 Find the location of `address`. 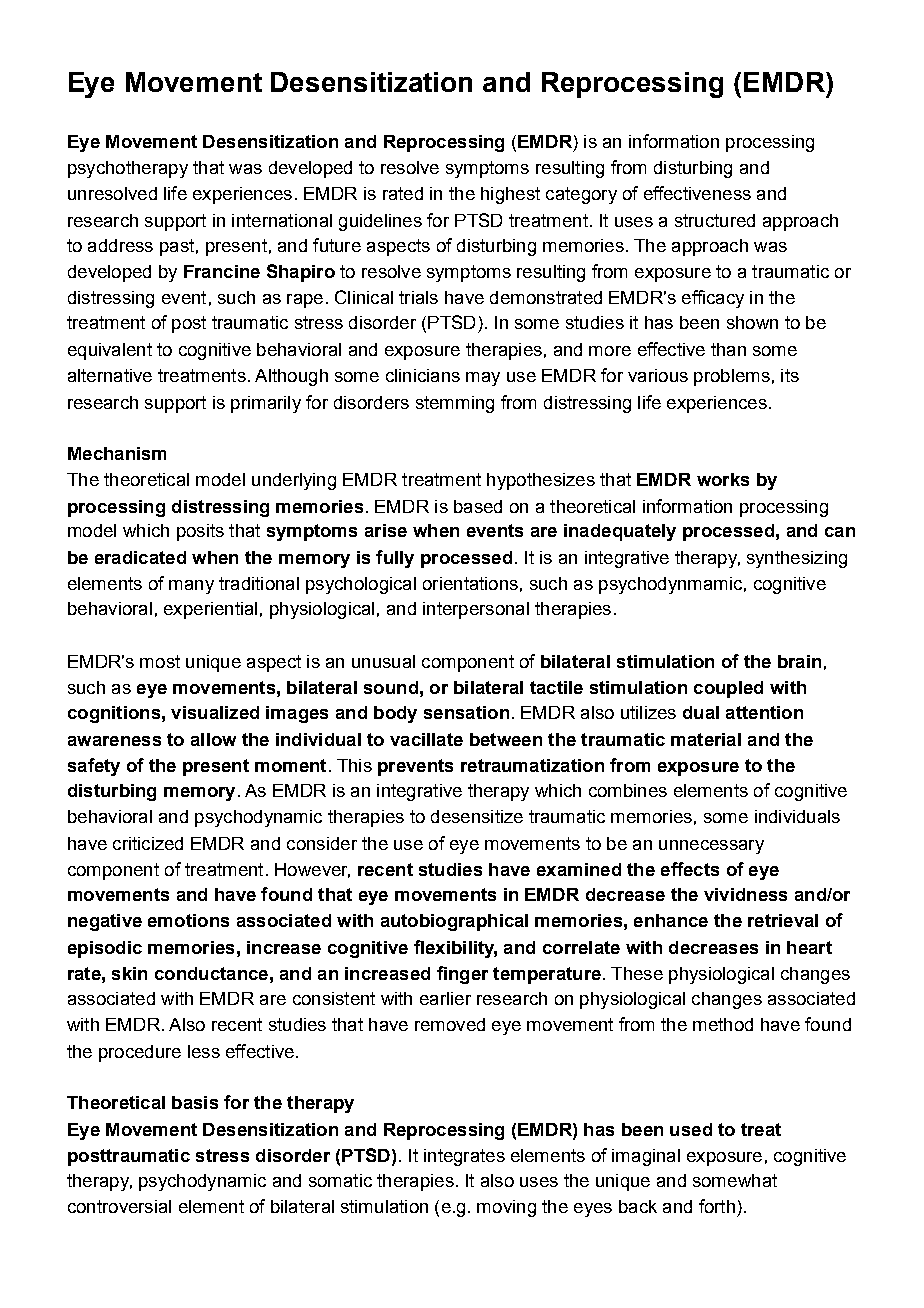

address is located at coordinates (120, 245).
